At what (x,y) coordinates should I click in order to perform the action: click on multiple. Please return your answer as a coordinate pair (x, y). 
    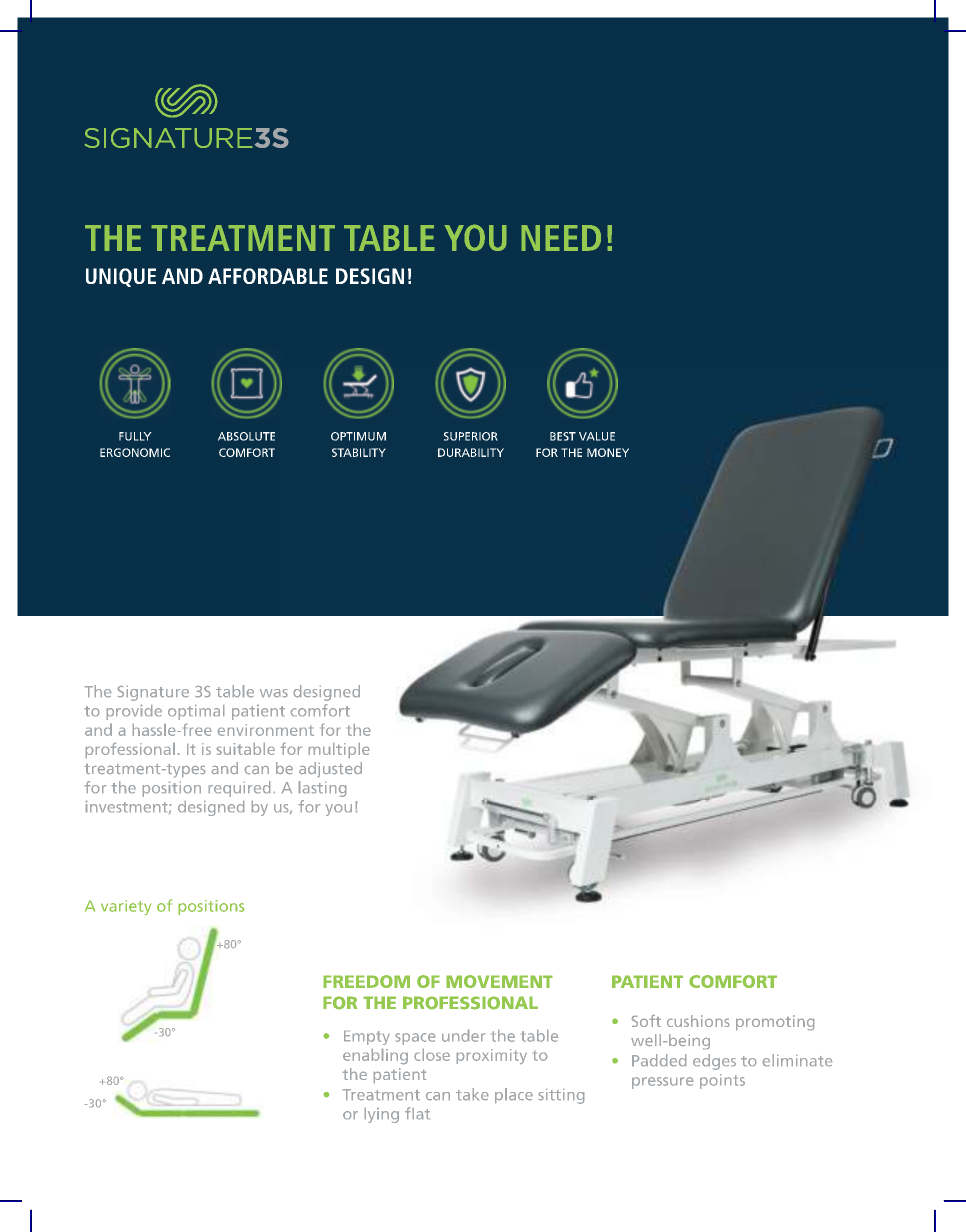
    Looking at the image, I should click on (339, 750).
